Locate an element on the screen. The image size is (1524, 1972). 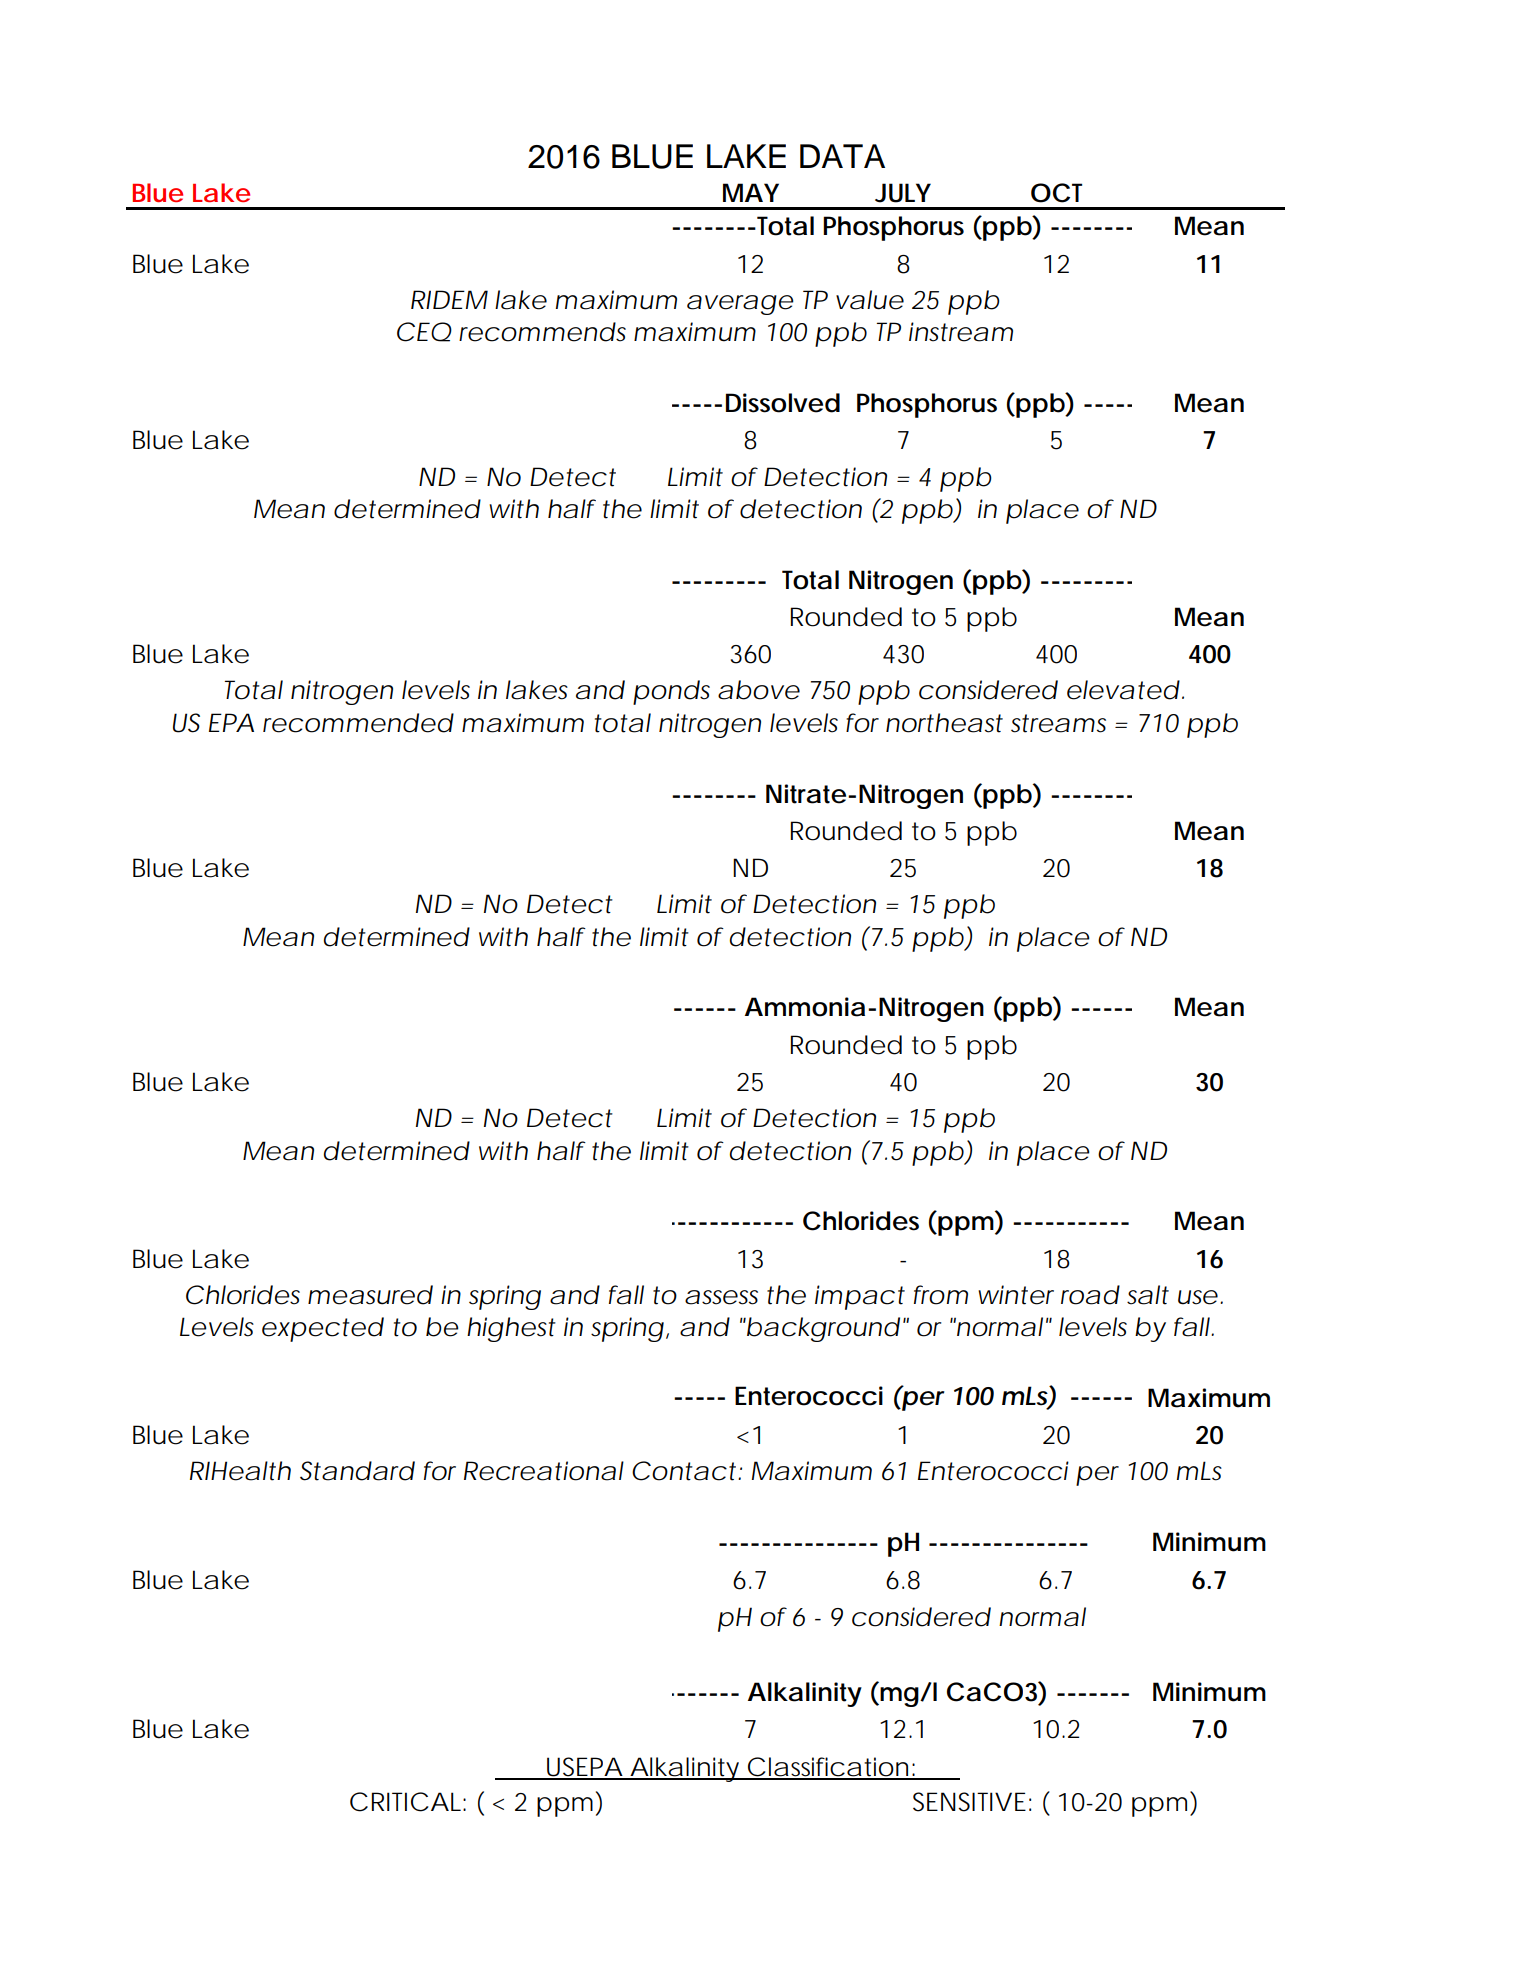
salt is located at coordinates (1148, 1295).
